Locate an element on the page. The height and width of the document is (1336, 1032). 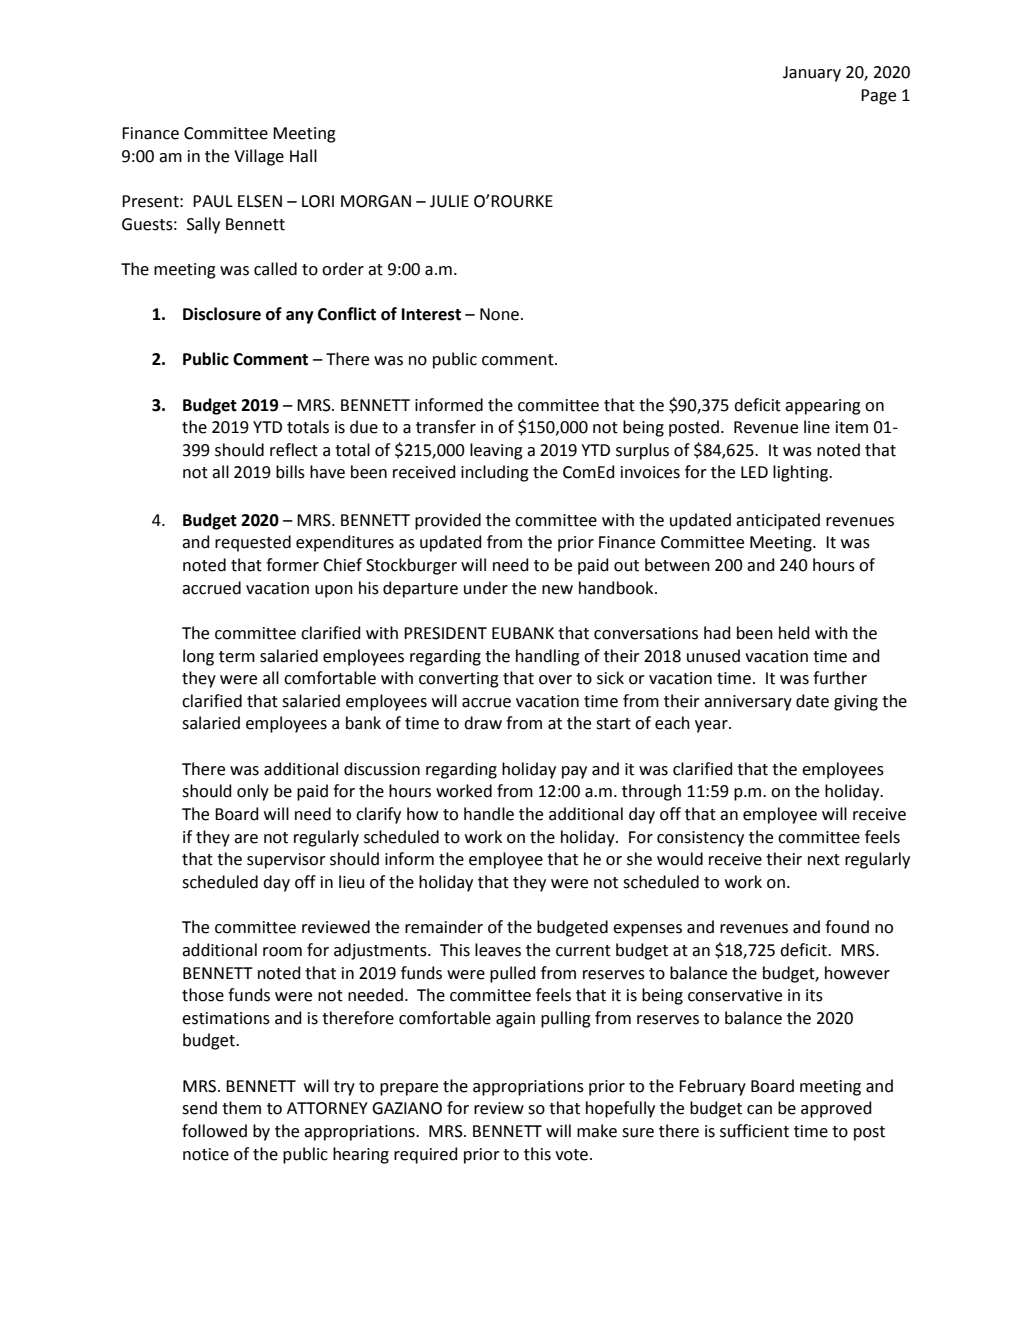
any is located at coordinates (300, 317).
